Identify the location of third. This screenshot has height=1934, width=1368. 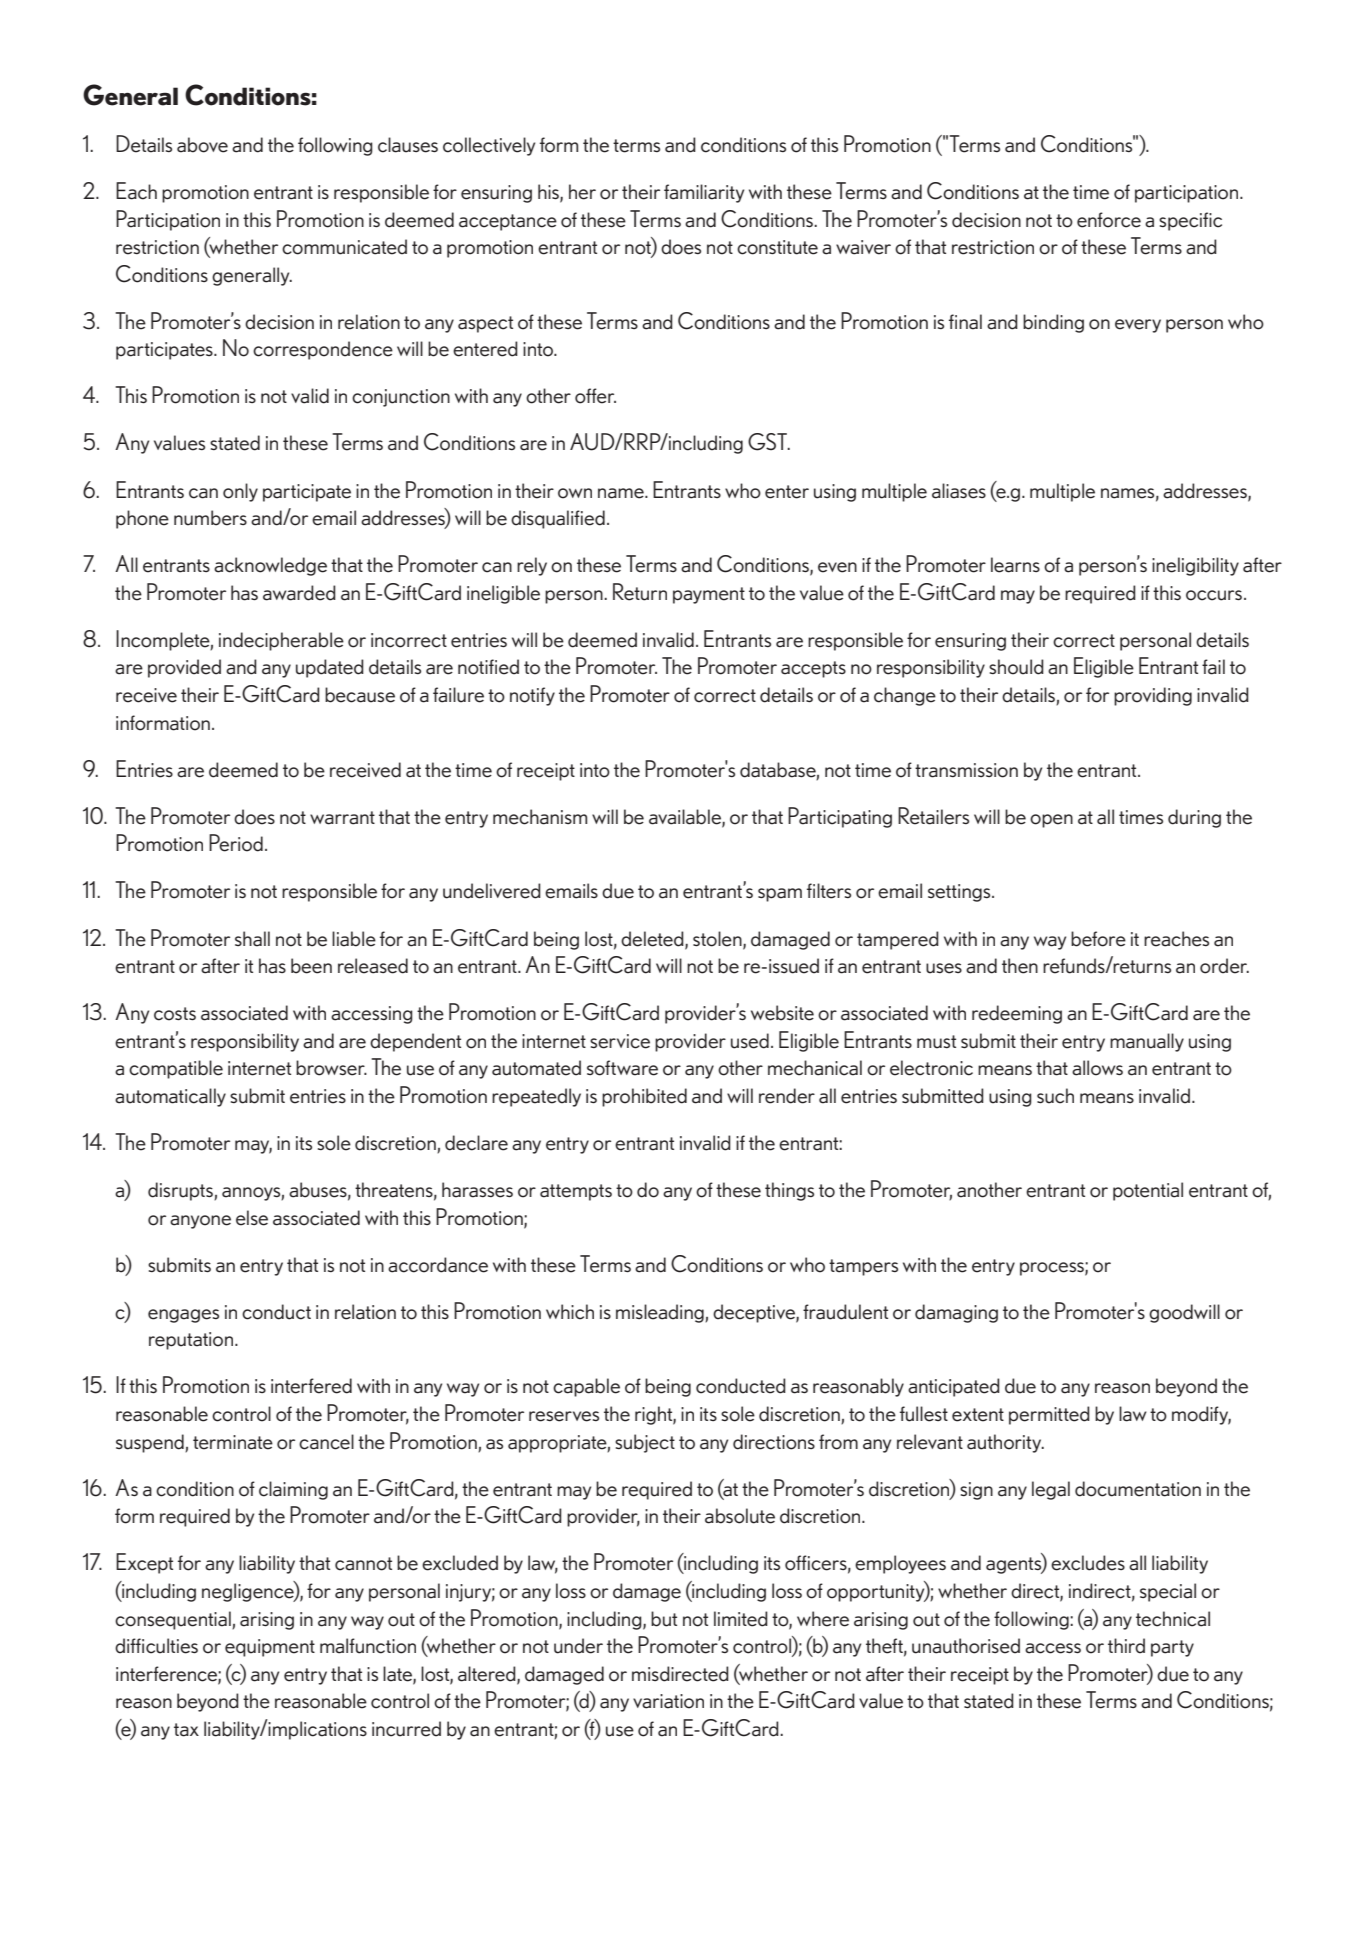
(1126, 1646).
